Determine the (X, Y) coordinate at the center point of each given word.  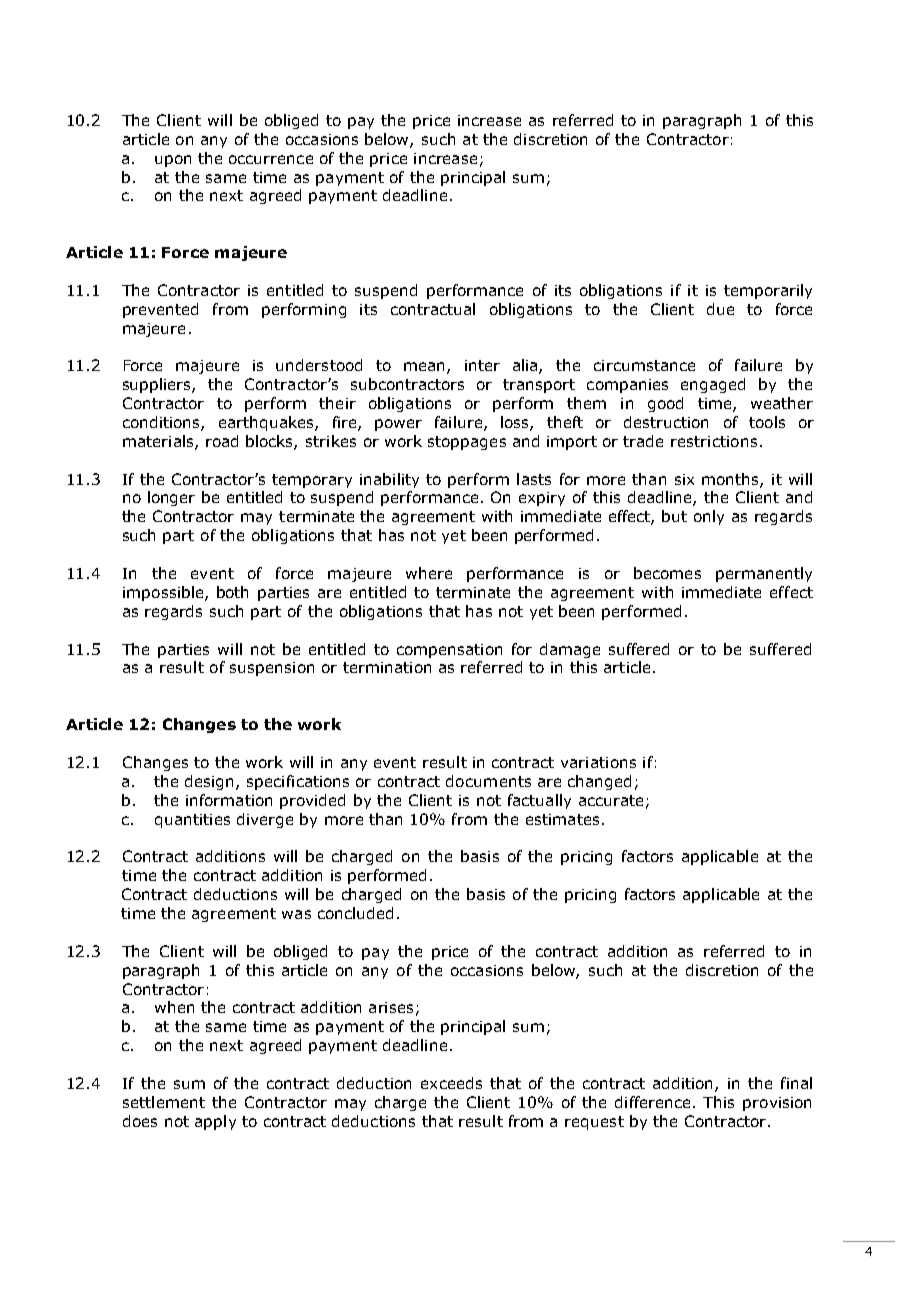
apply (215, 1122)
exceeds (451, 1083)
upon (173, 161)
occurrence (271, 159)
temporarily (768, 291)
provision (777, 1104)
